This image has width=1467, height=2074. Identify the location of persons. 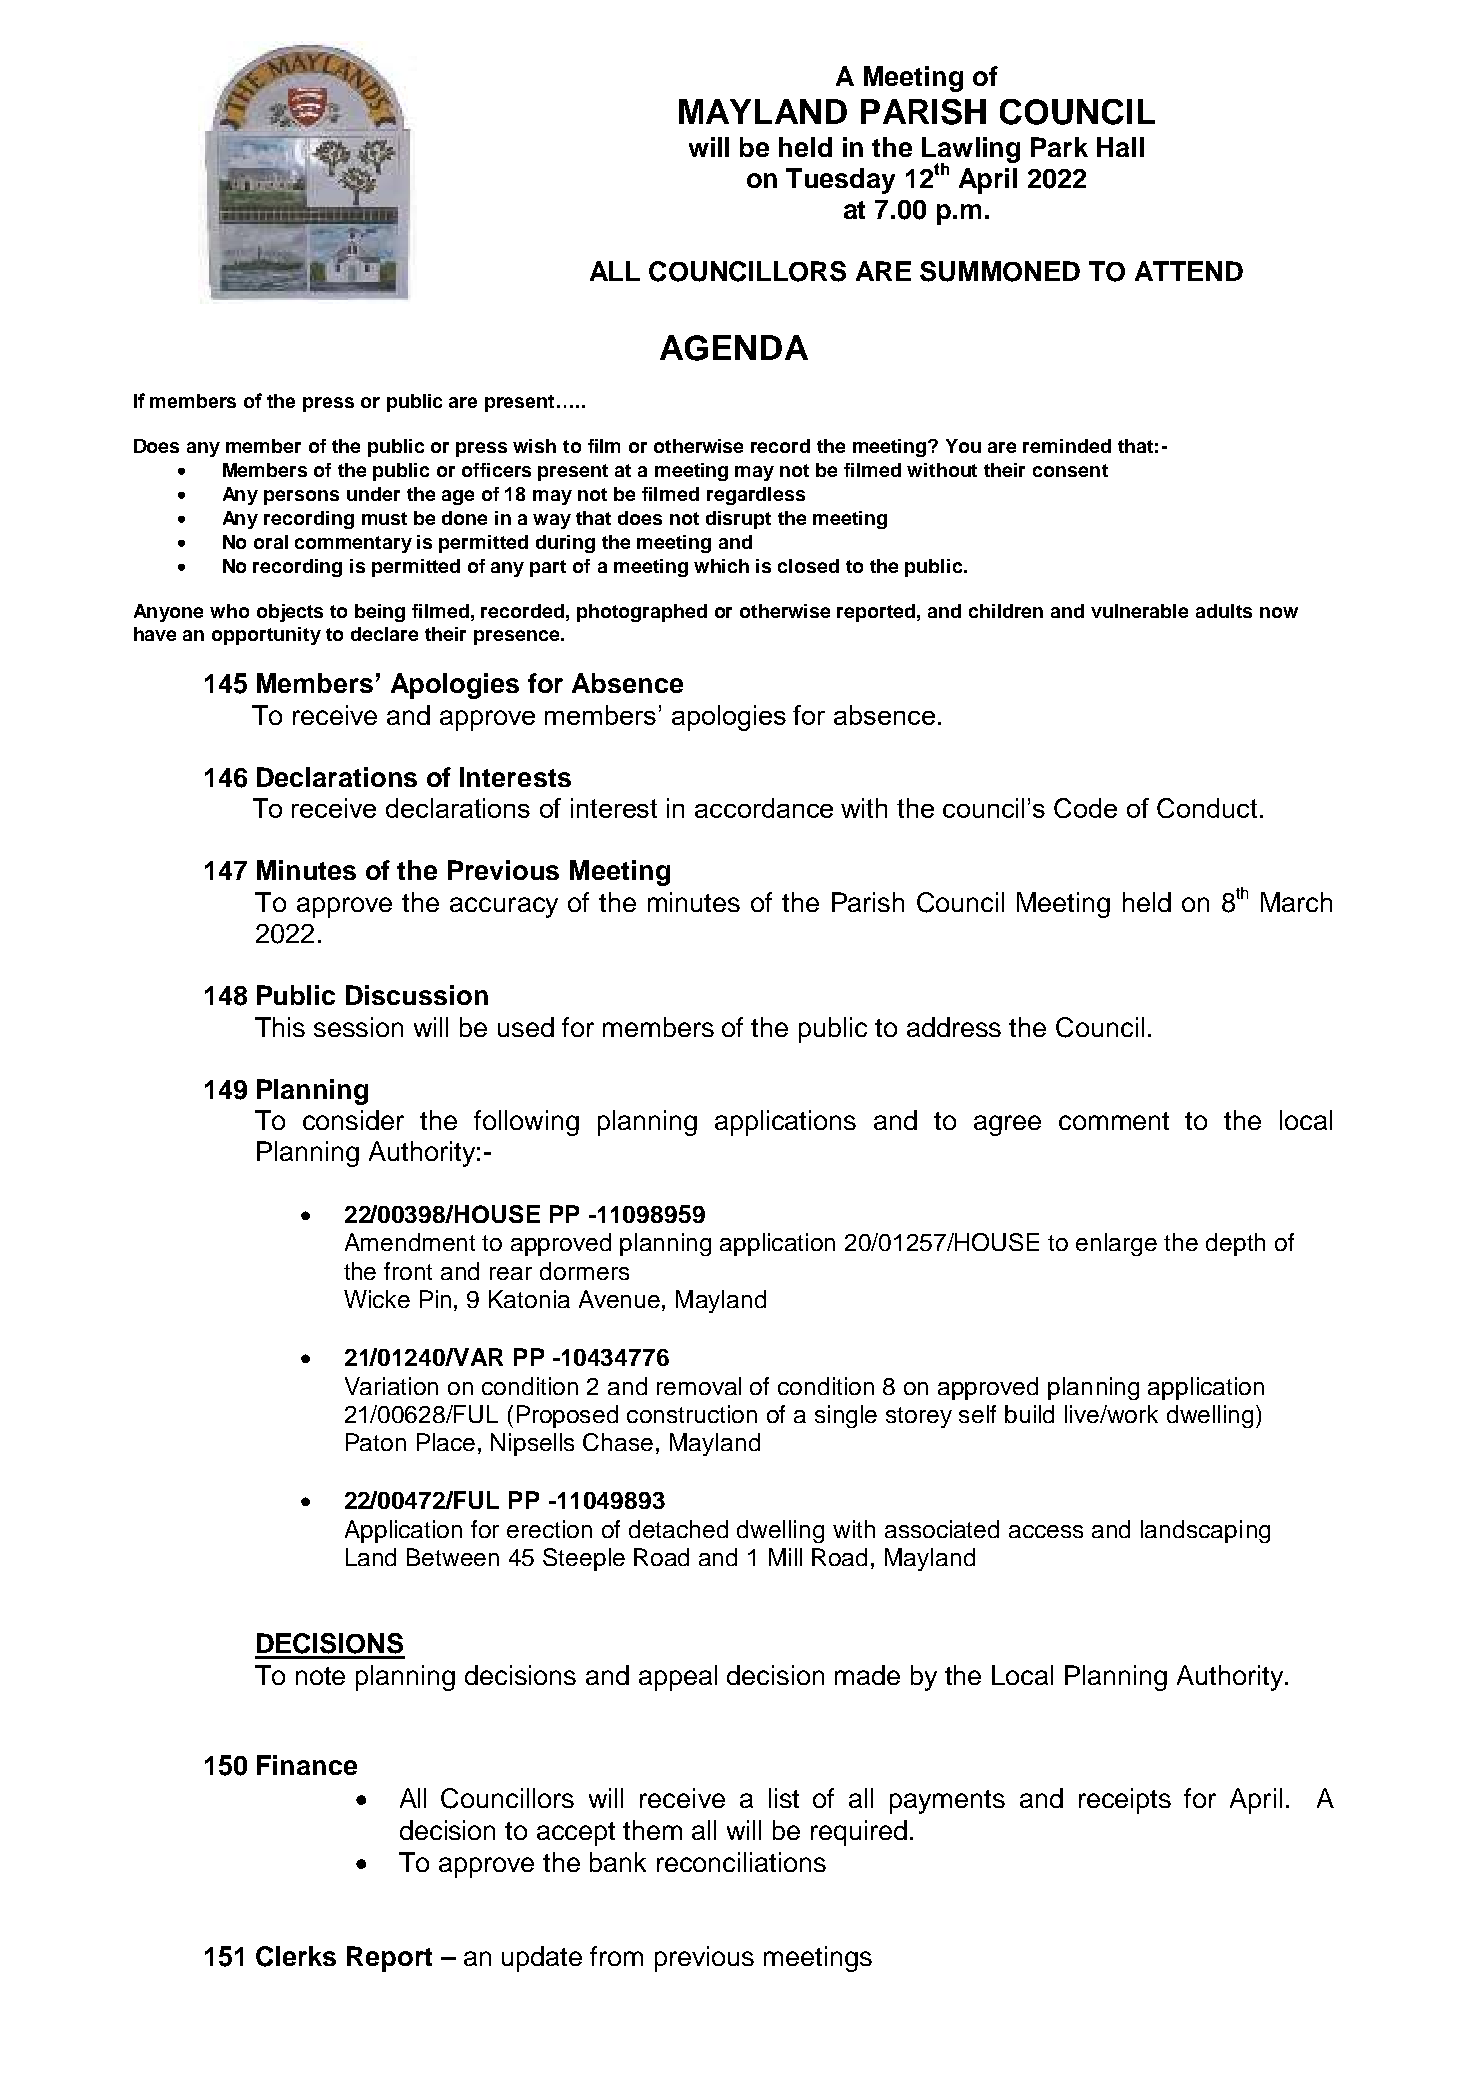
(301, 497).
